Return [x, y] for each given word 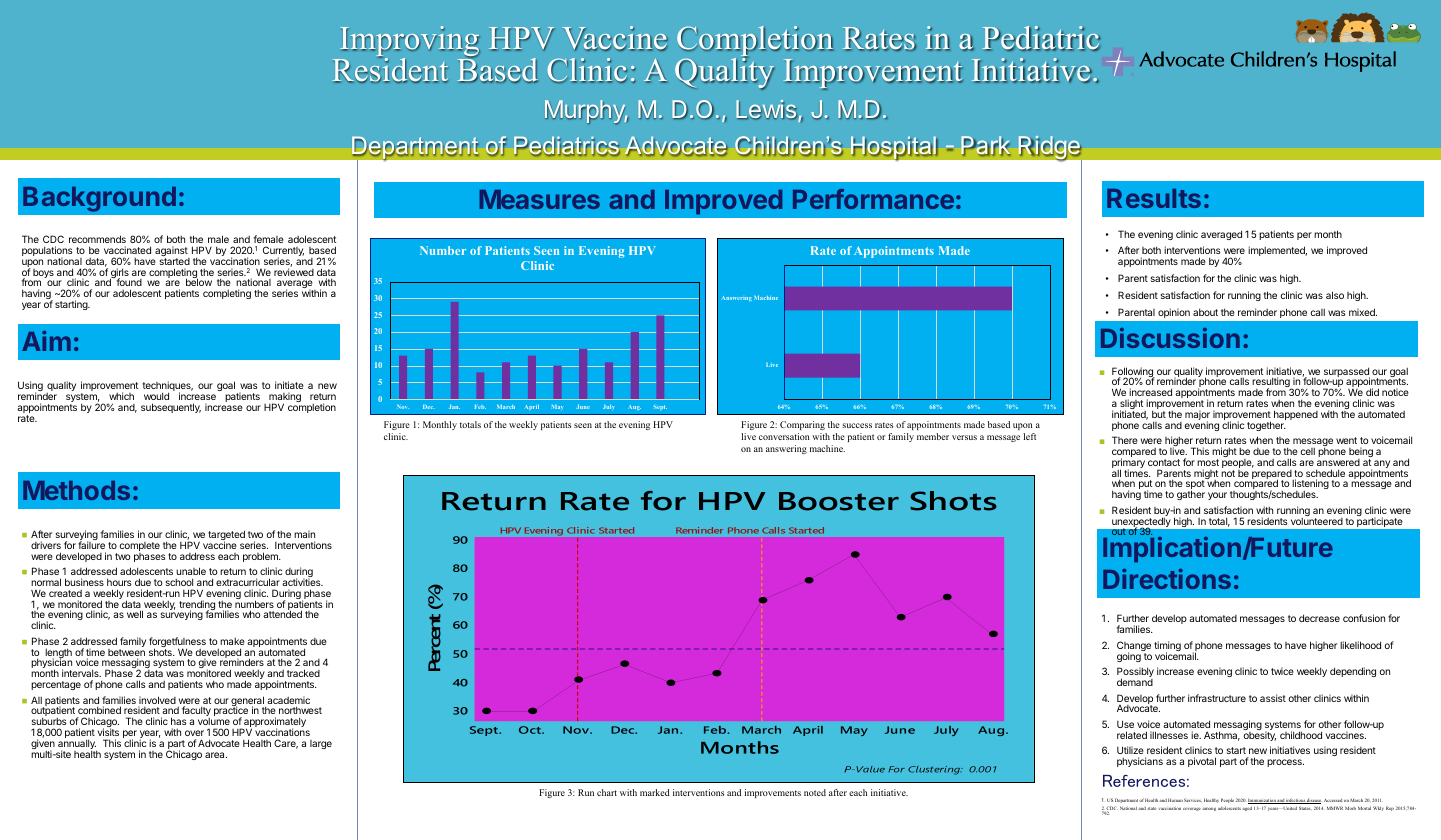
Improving [410, 42]
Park [985, 146]
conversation [784, 436]
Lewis [766, 110]
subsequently [171, 408]
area [216, 755]
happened [1296, 415]
